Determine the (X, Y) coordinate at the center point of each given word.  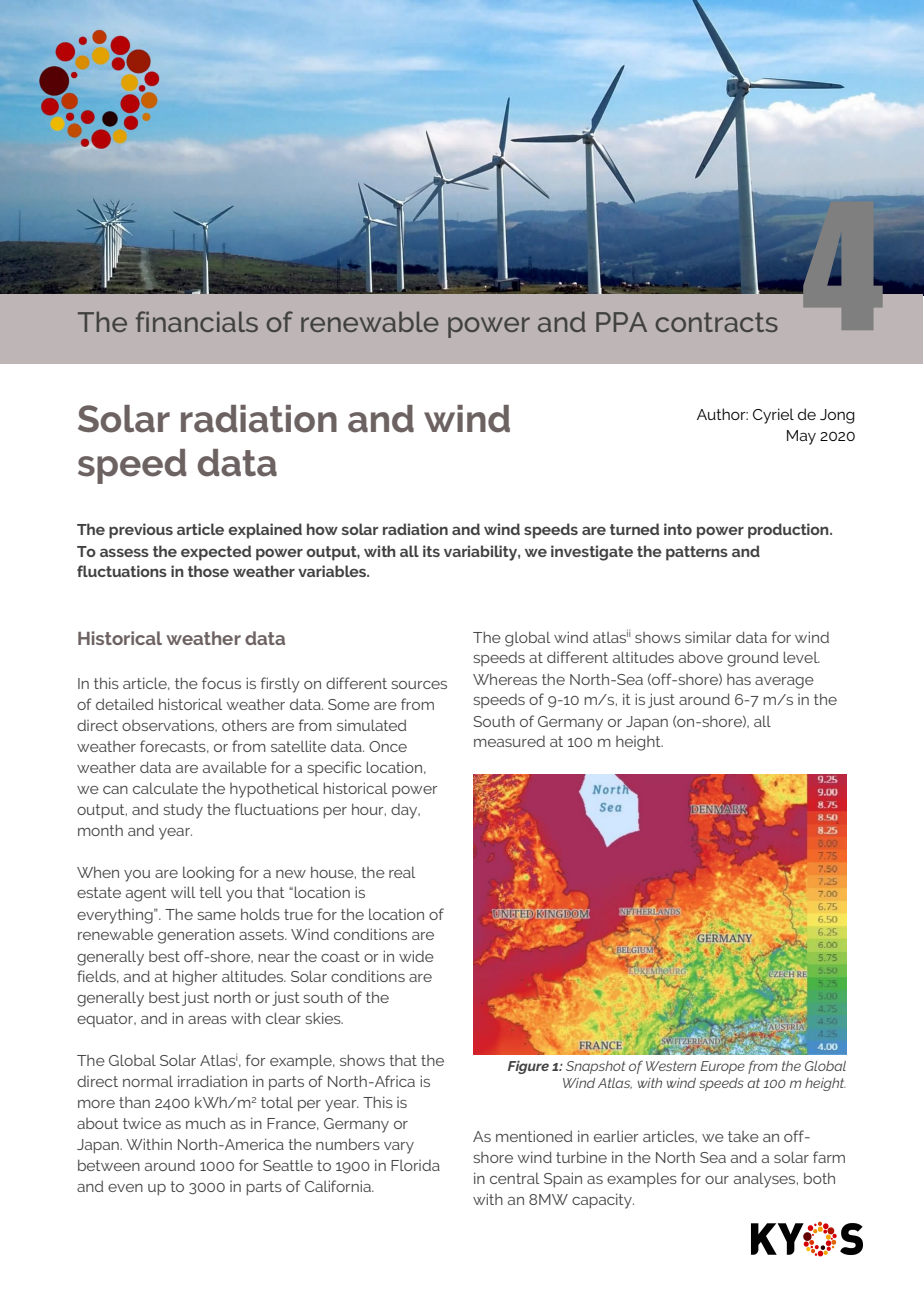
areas (207, 1020)
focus (221, 683)
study (183, 811)
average (784, 683)
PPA (621, 322)
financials (197, 321)
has (739, 679)
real (402, 872)
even (125, 1188)
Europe (722, 1067)
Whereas (505, 679)
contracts (717, 322)
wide (416, 956)
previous (141, 531)
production (789, 531)
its (431, 551)
